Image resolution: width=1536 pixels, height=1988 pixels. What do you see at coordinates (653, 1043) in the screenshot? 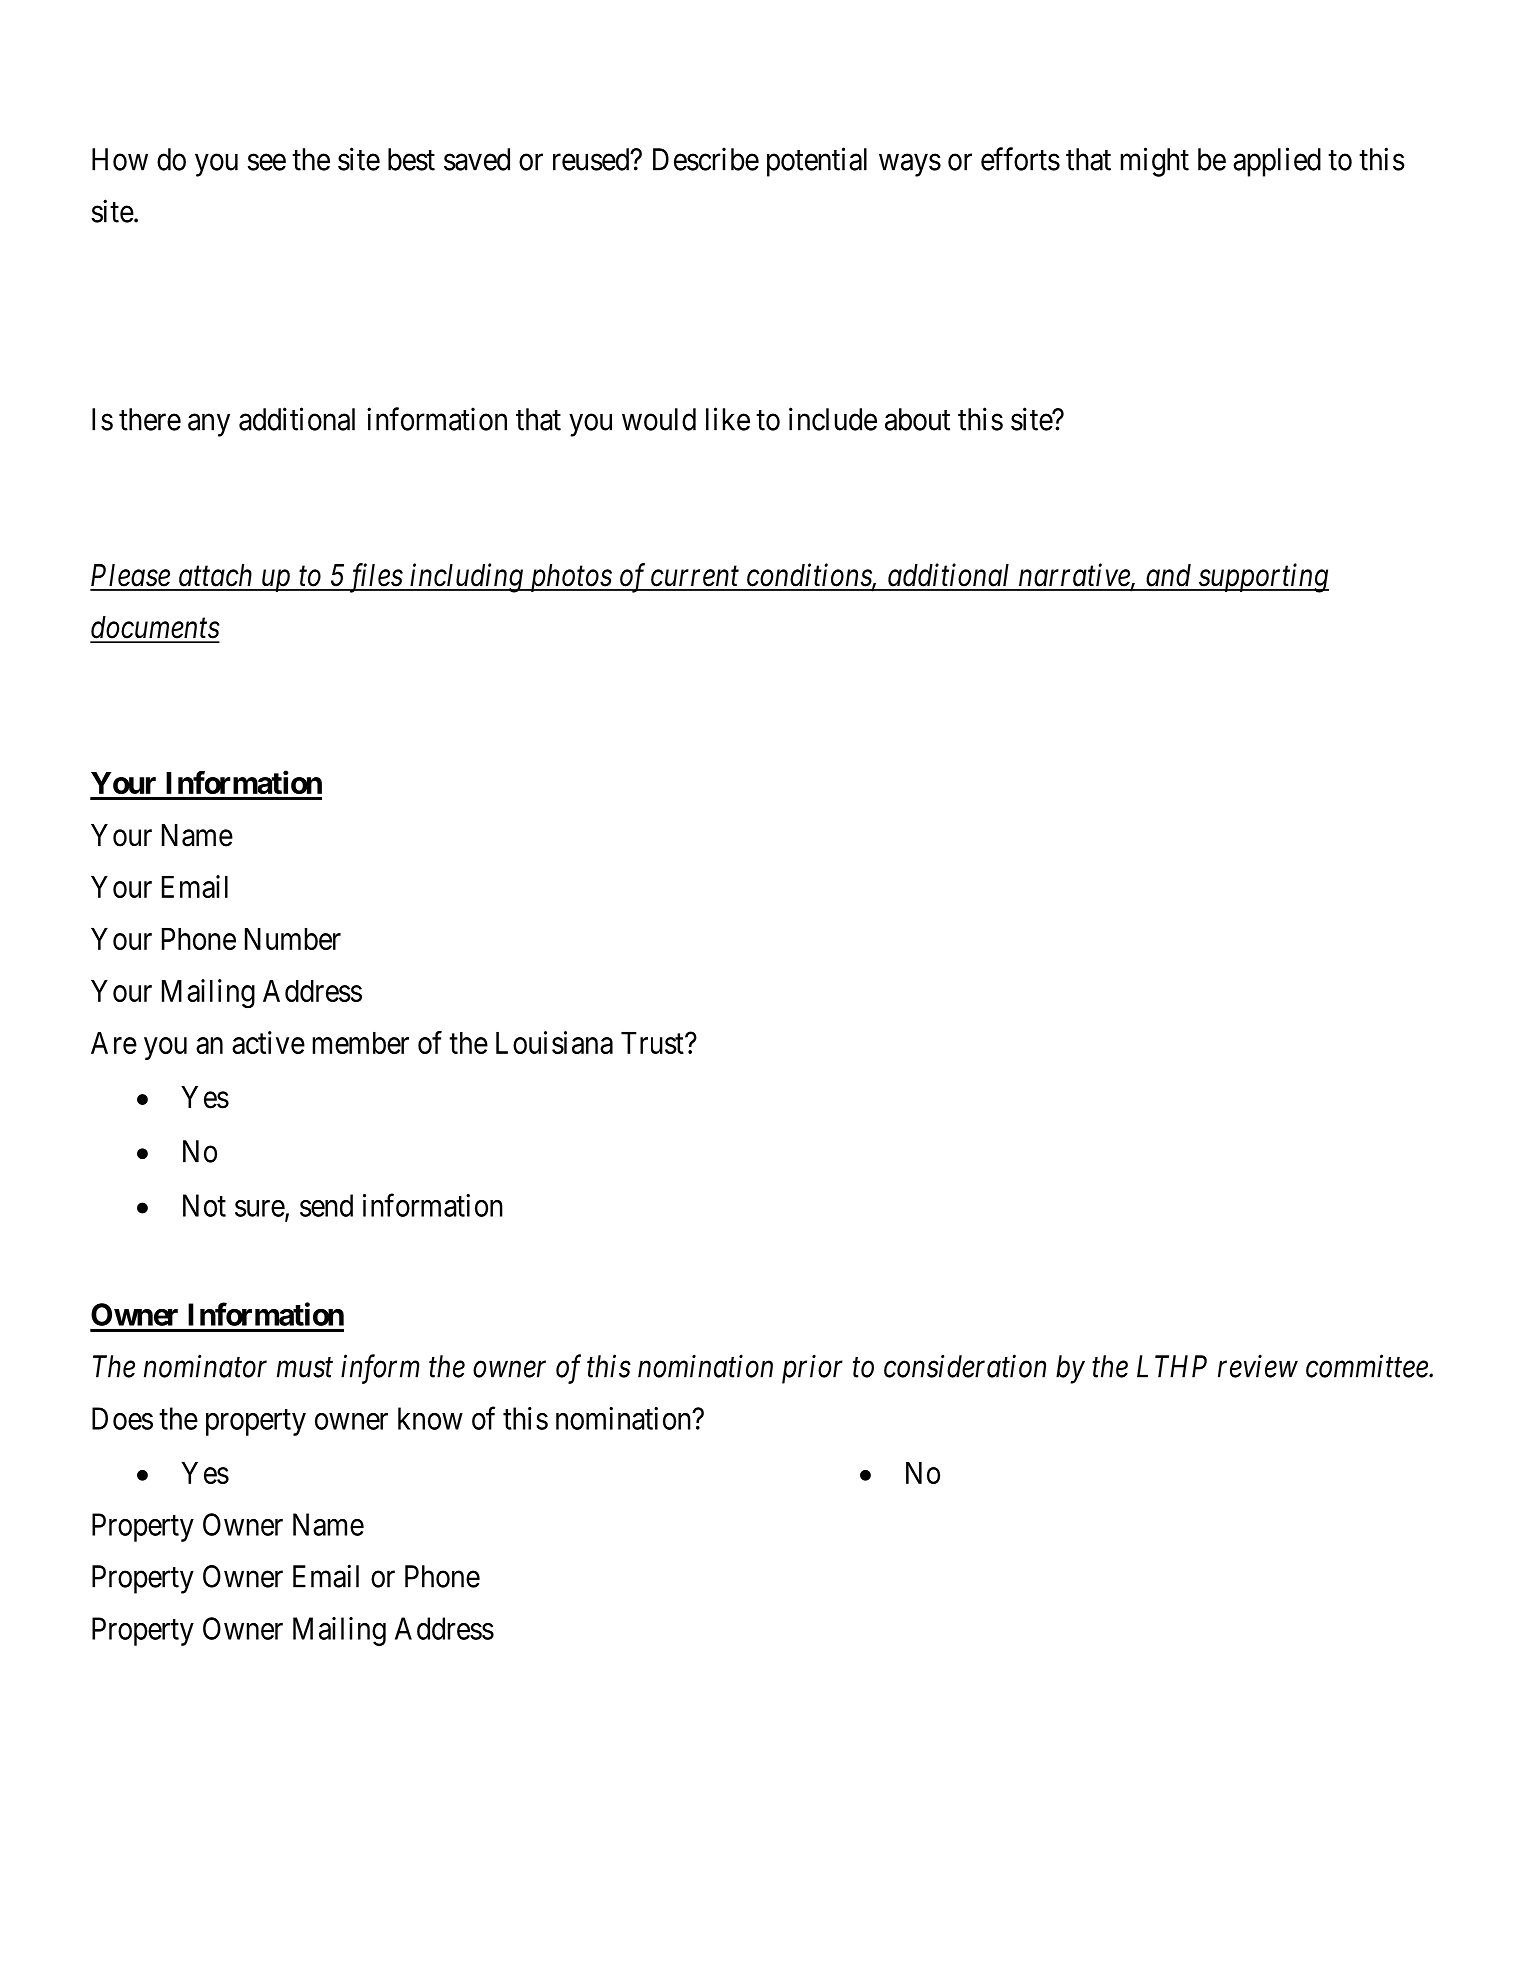
I see `Trust` at bounding box center [653, 1043].
